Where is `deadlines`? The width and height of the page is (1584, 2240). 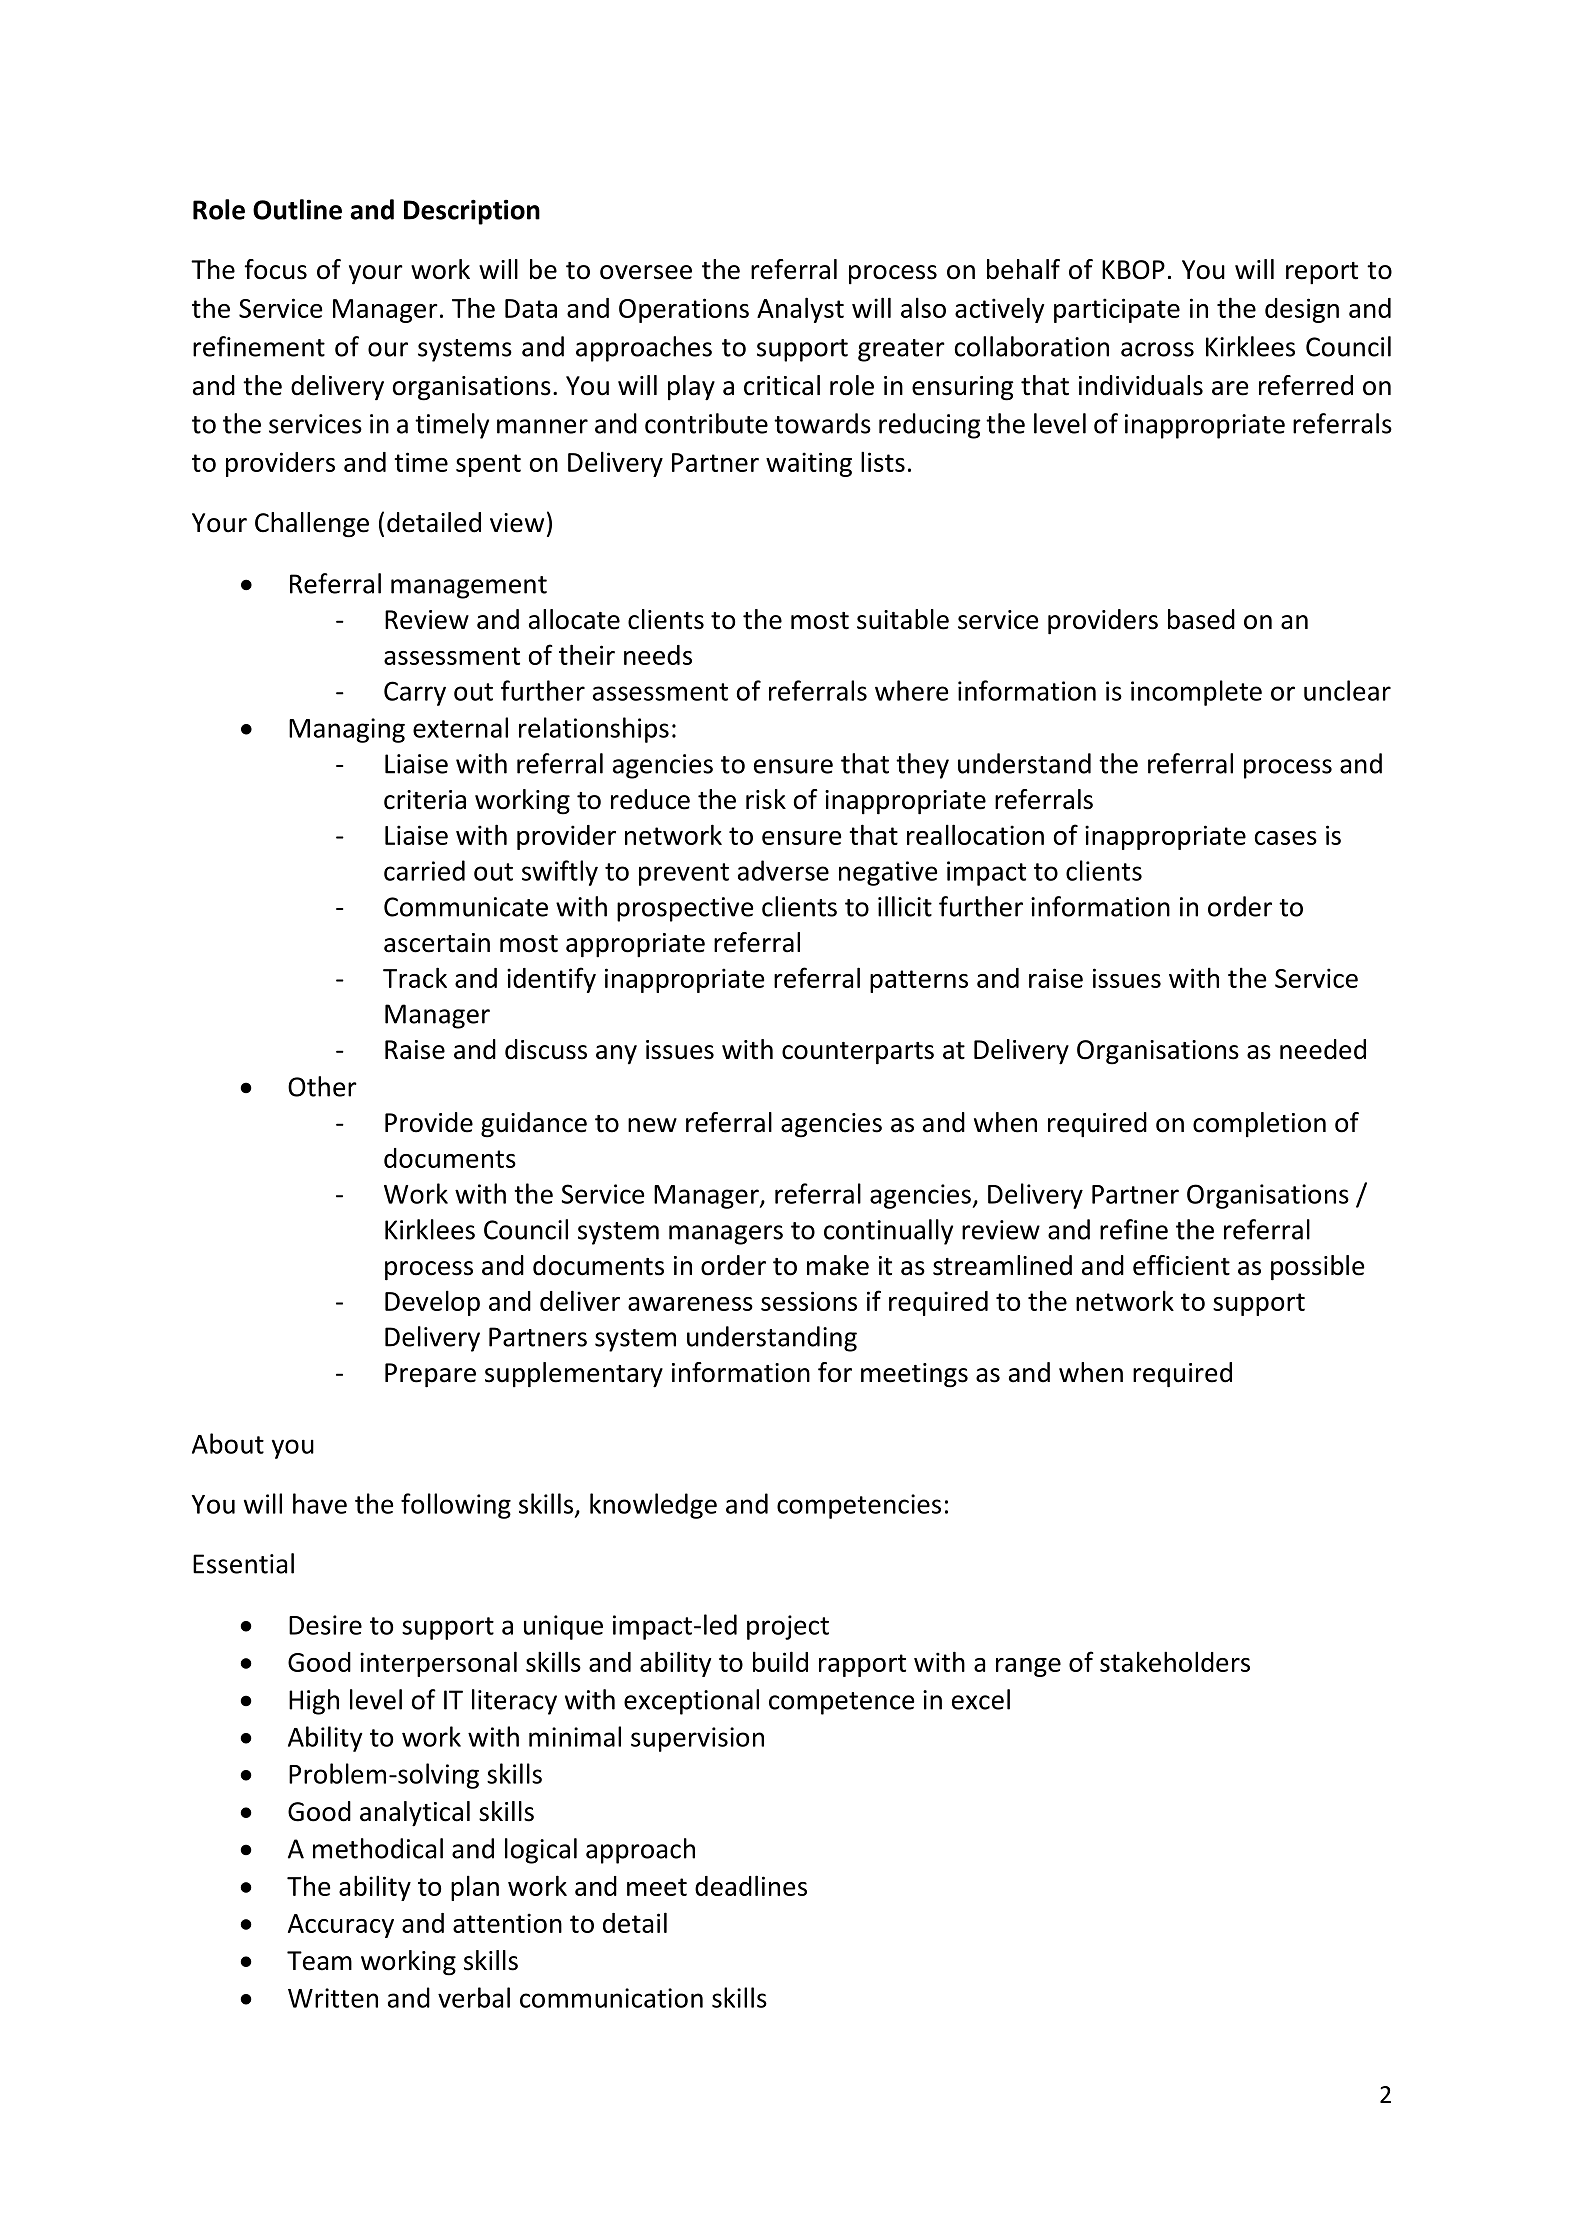 deadlines is located at coordinates (751, 1885).
